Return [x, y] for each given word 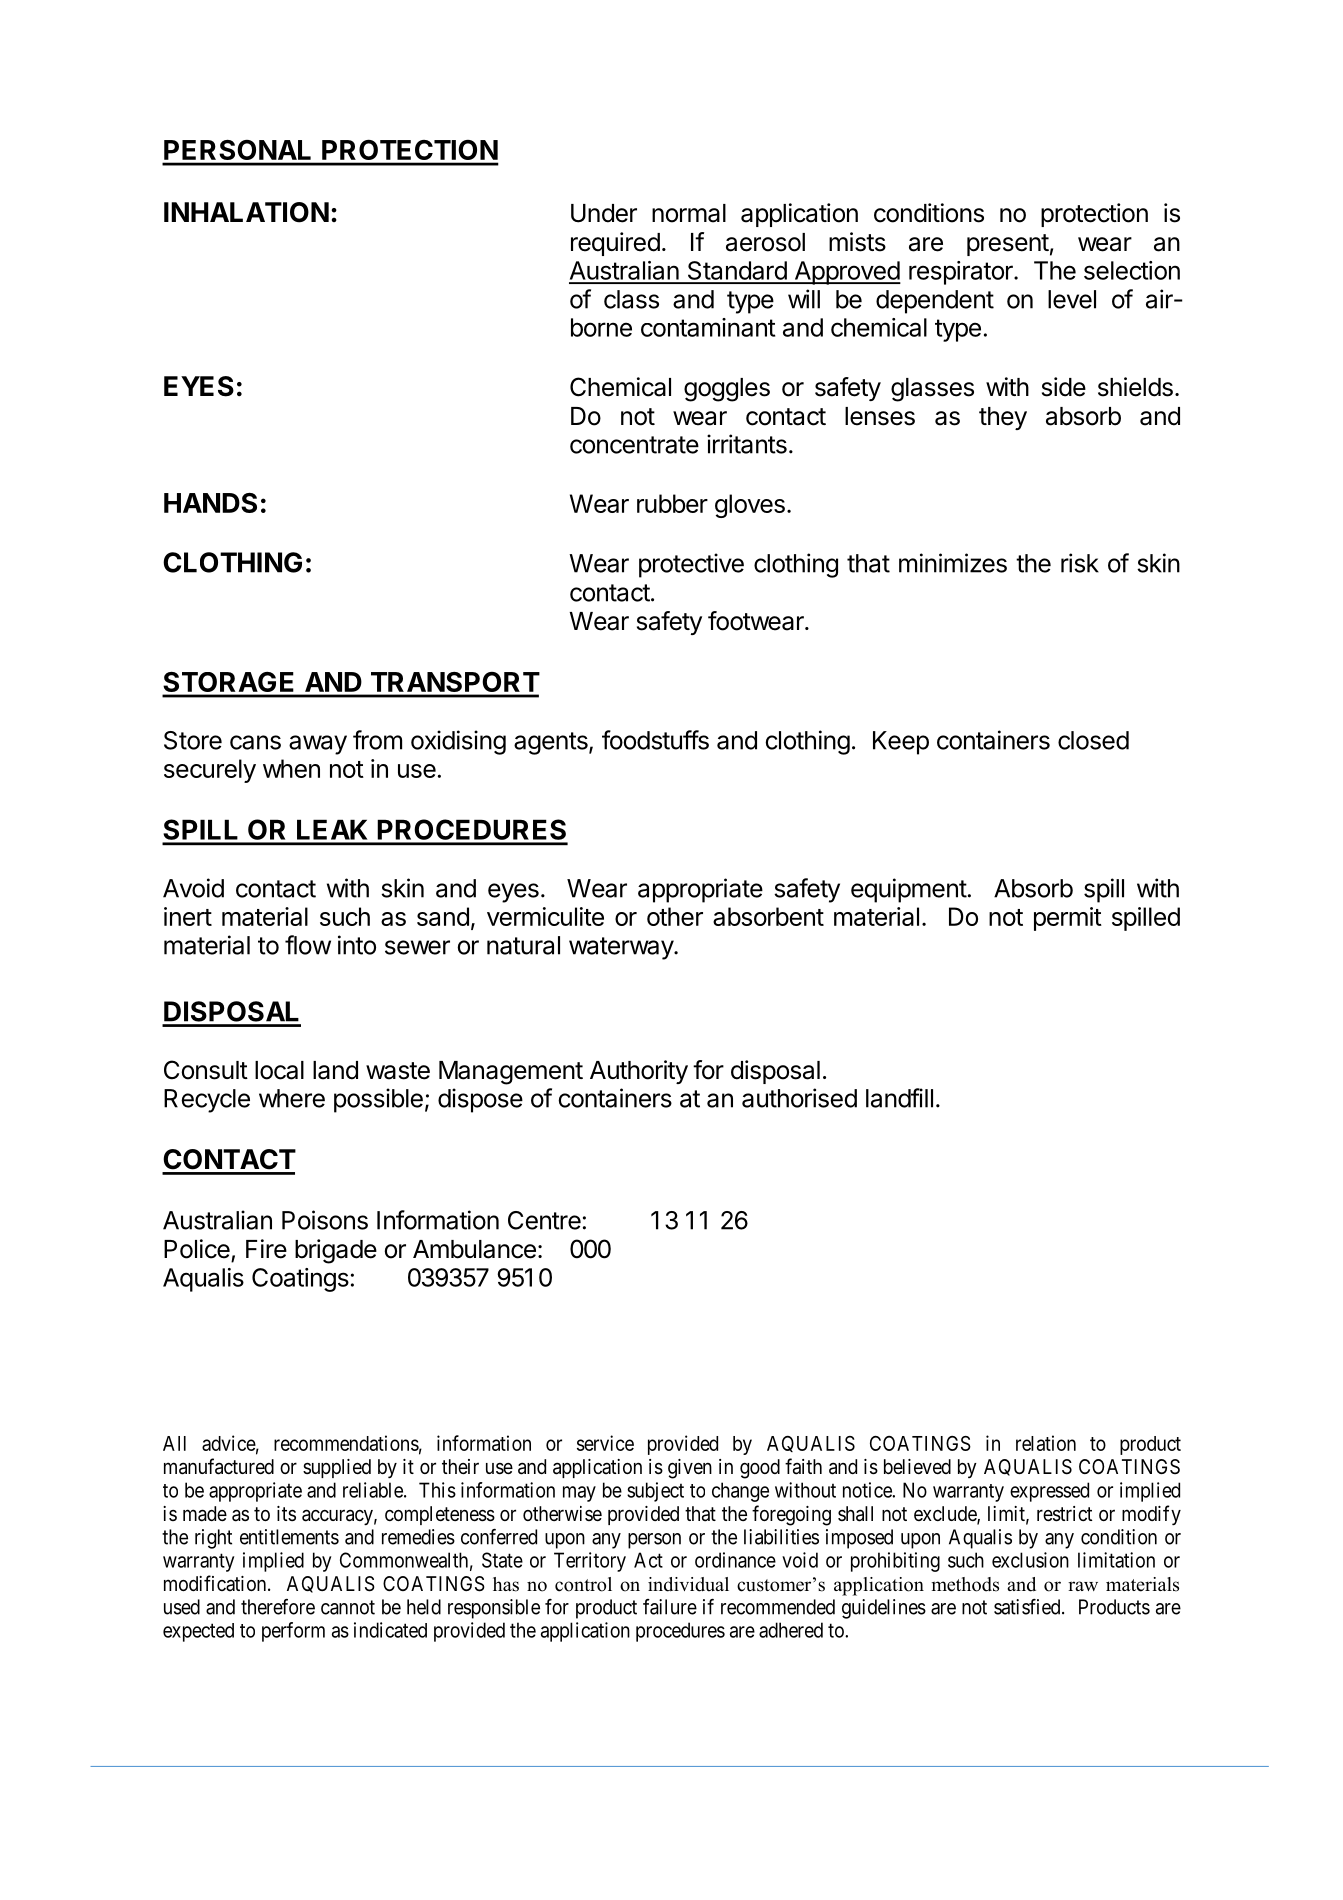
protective [691, 565]
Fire [266, 1249]
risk [1080, 563]
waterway [622, 948]
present [1008, 245]
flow [308, 945]
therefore [278, 1607]
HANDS [210, 503]
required [615, 244]
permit [1068, 919]
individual [688, 1584]
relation [1046, 1443]
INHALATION [246, 212]
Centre [544, 1220]
